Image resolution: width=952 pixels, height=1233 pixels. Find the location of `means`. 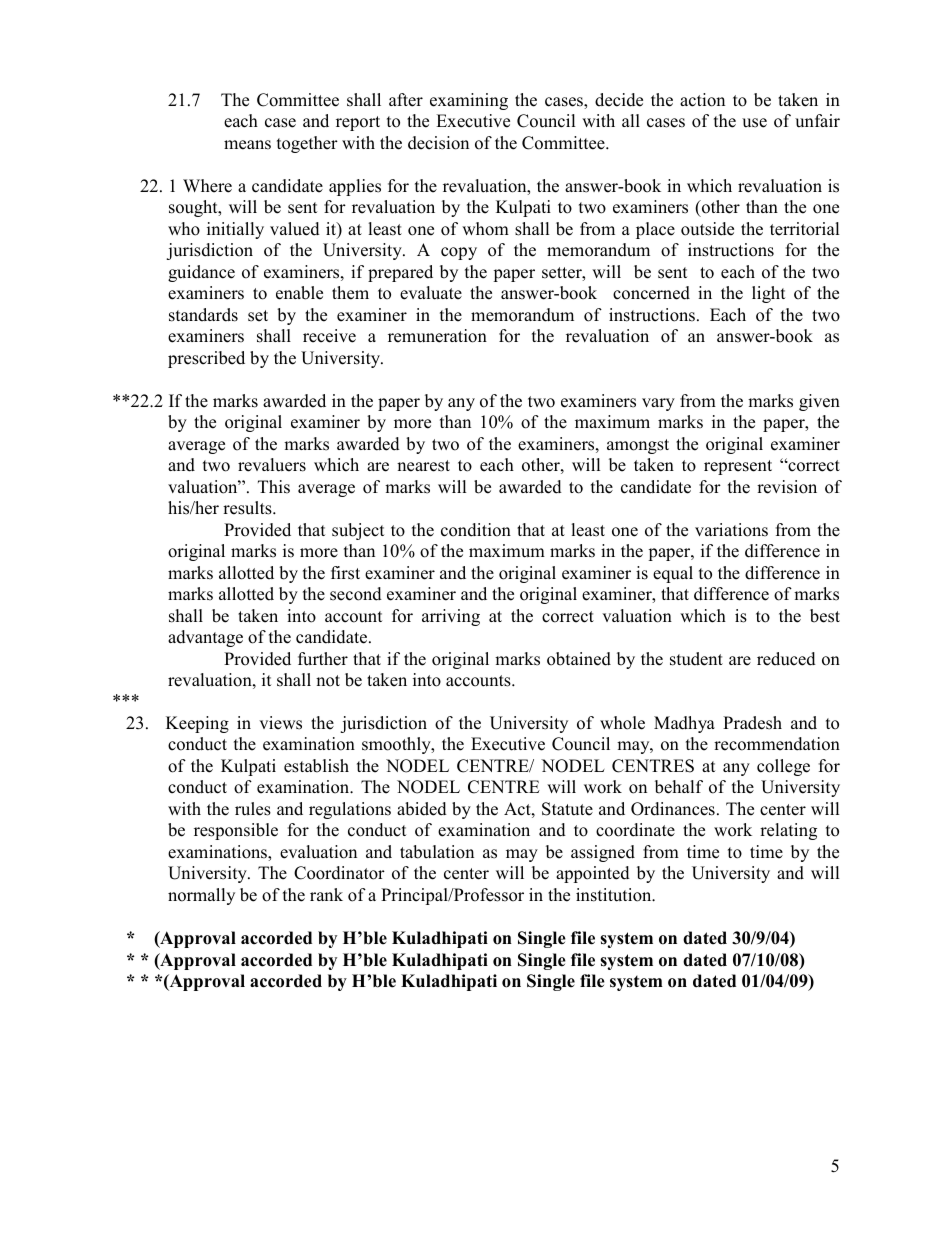

means is located at coordinates (247, 145).
